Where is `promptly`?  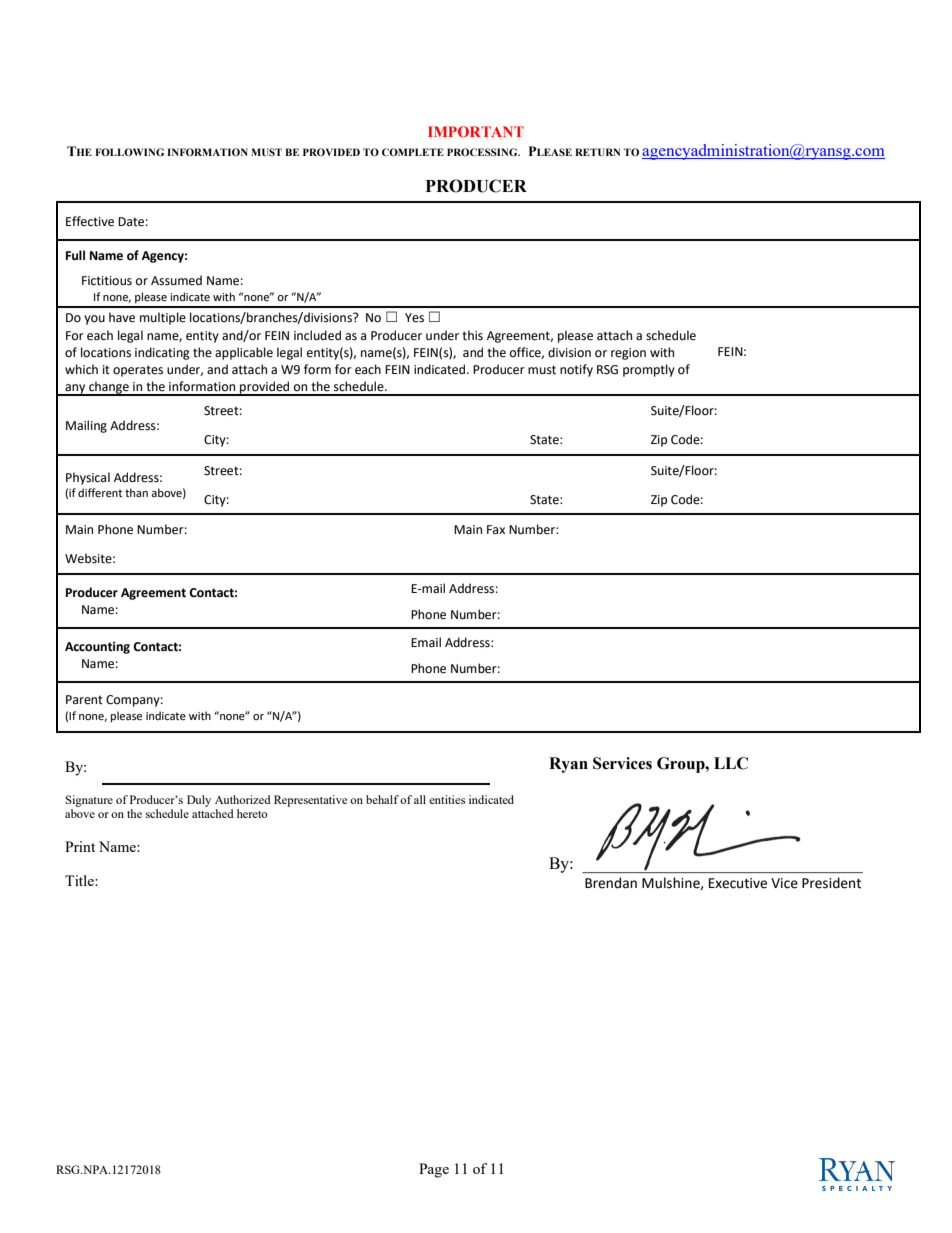 promptly is located at coordinates (649, 370).
